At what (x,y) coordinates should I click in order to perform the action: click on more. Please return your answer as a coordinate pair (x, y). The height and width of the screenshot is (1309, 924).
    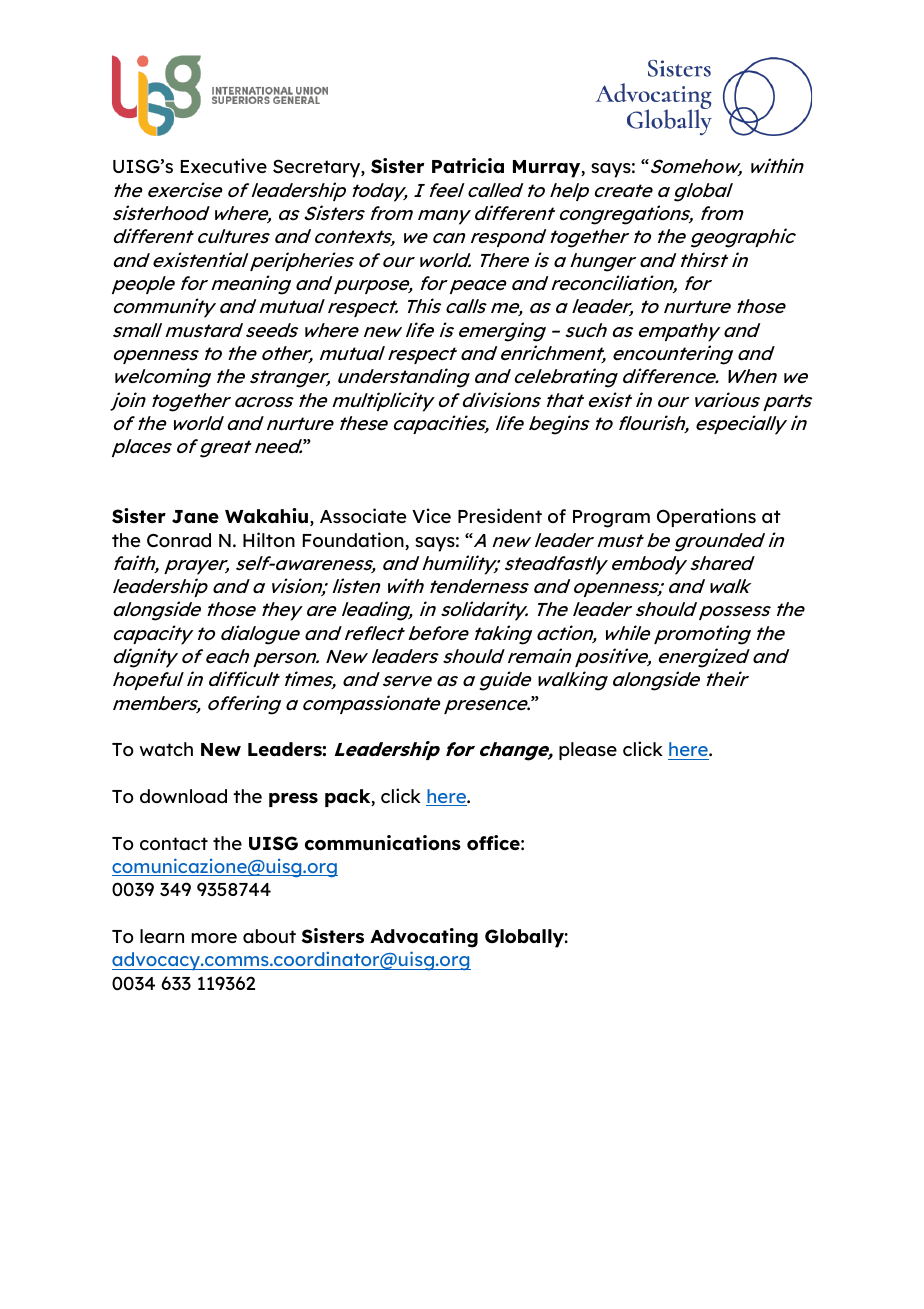
    Looking at the image, I should click on (214, 938).
